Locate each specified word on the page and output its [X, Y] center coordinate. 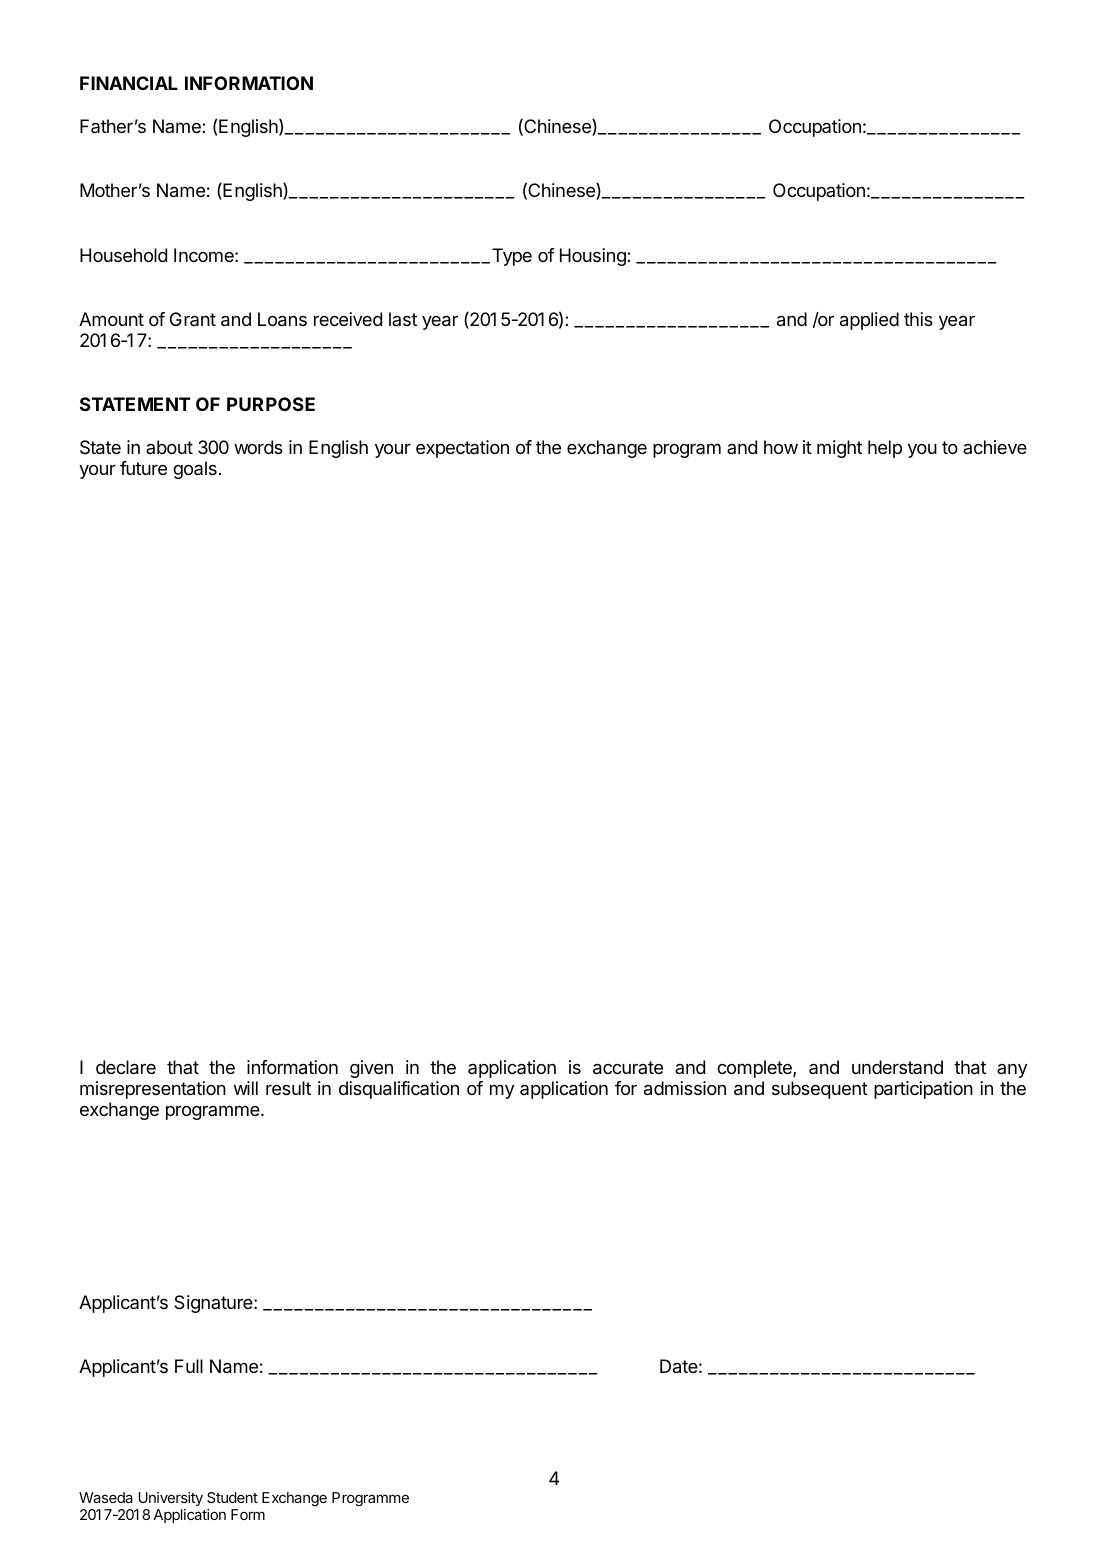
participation [923, 1090]
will [246, 1088]
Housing [593, 257]
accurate [628, 1068]
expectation [462, 449]
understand [897, 1067]
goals [195, 470]
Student [232, 1497]
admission [685, 1088]
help [885, 449]
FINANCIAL [129, 83]
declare [126, 1067]
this [918, 319]
